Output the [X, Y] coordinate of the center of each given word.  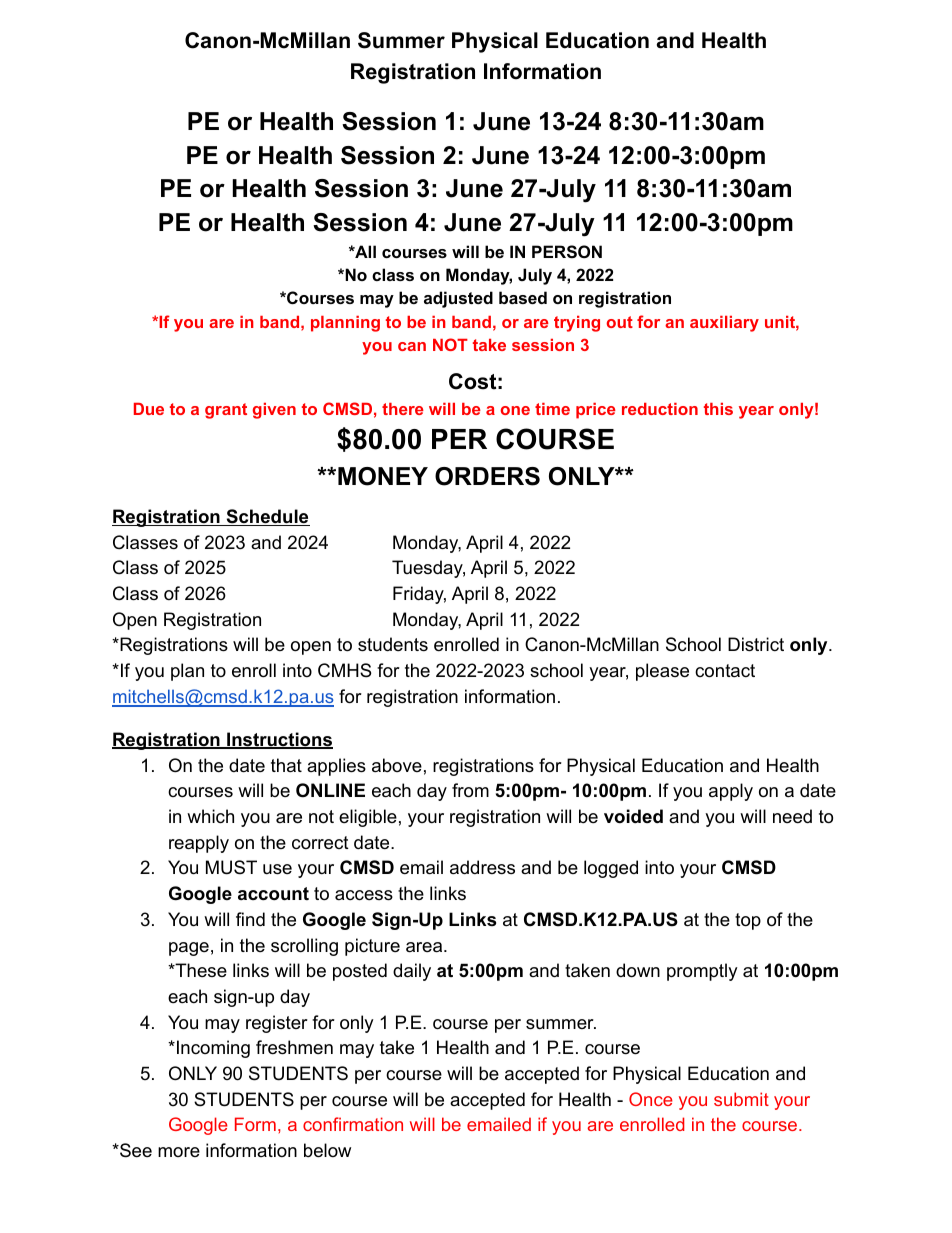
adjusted [458, 299]
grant [226, 411]
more [179, 1152]
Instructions [279, 740]
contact [725, 671]
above [397, 765]
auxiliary [724, 324]
